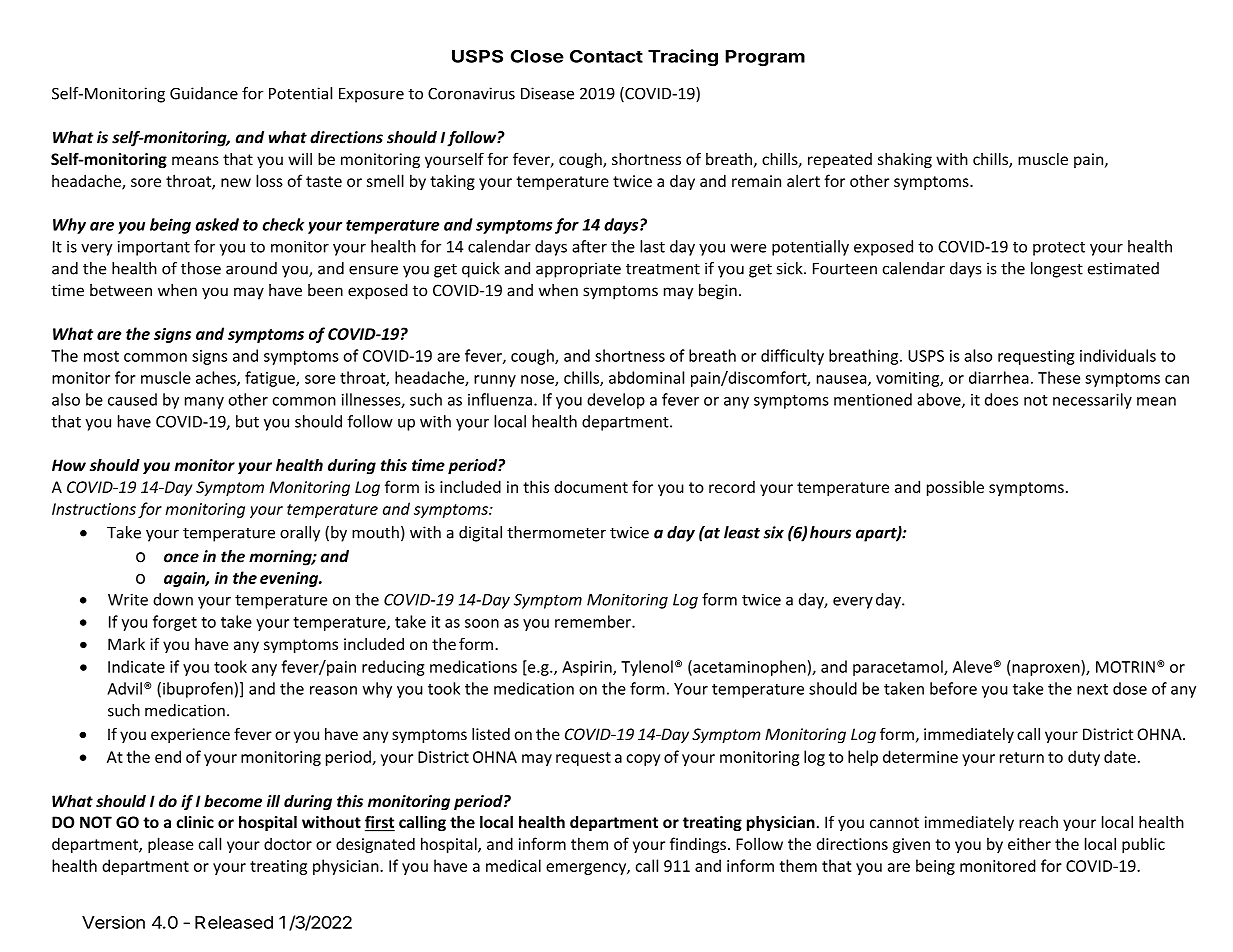 The height and width of the screenshot is (952, 1233). Describe the element at coordinates (905, 160) in the screenshot. I see `shaking` at that location.
